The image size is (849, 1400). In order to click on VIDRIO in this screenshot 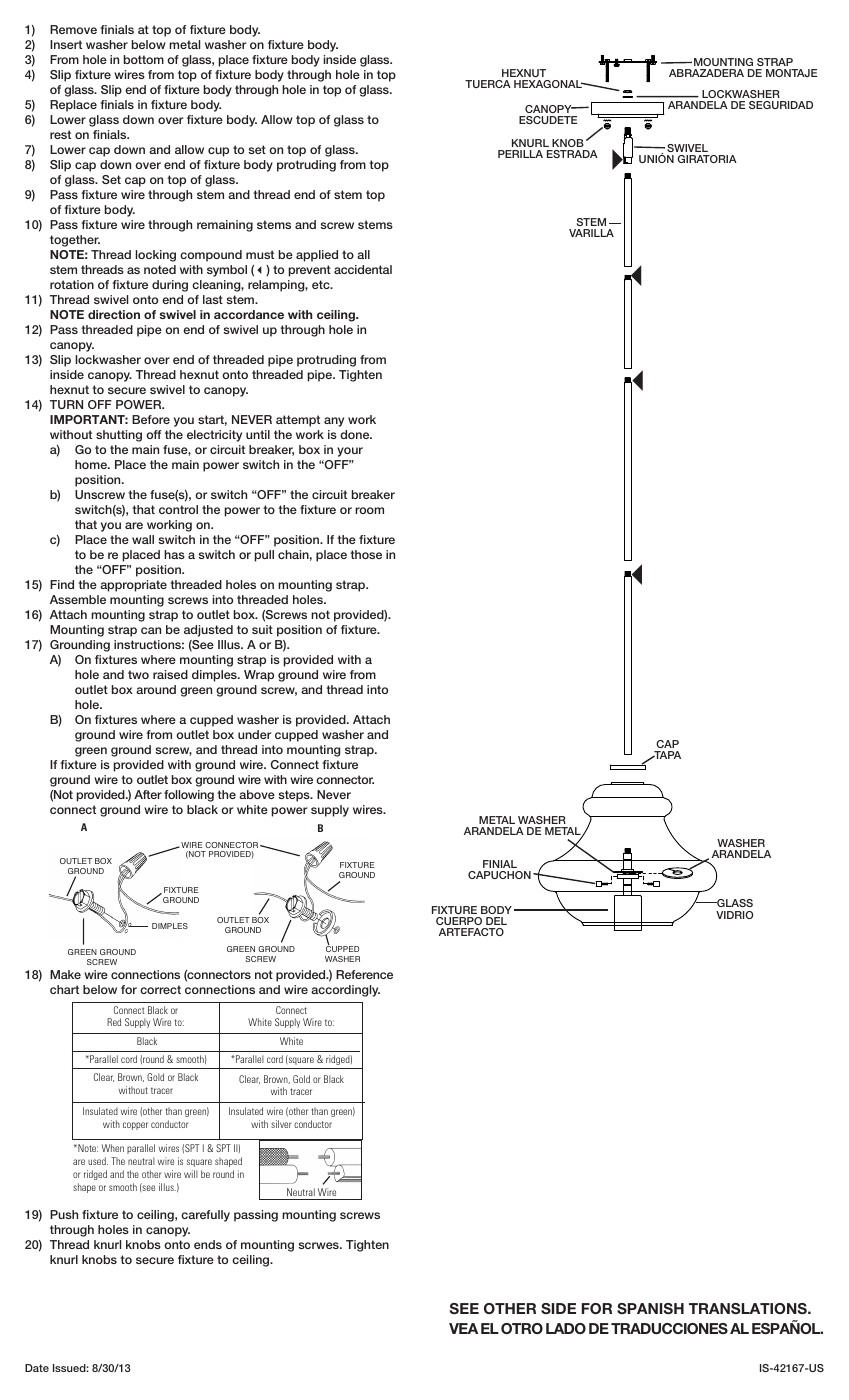, I will do `click(734, 915)`.
